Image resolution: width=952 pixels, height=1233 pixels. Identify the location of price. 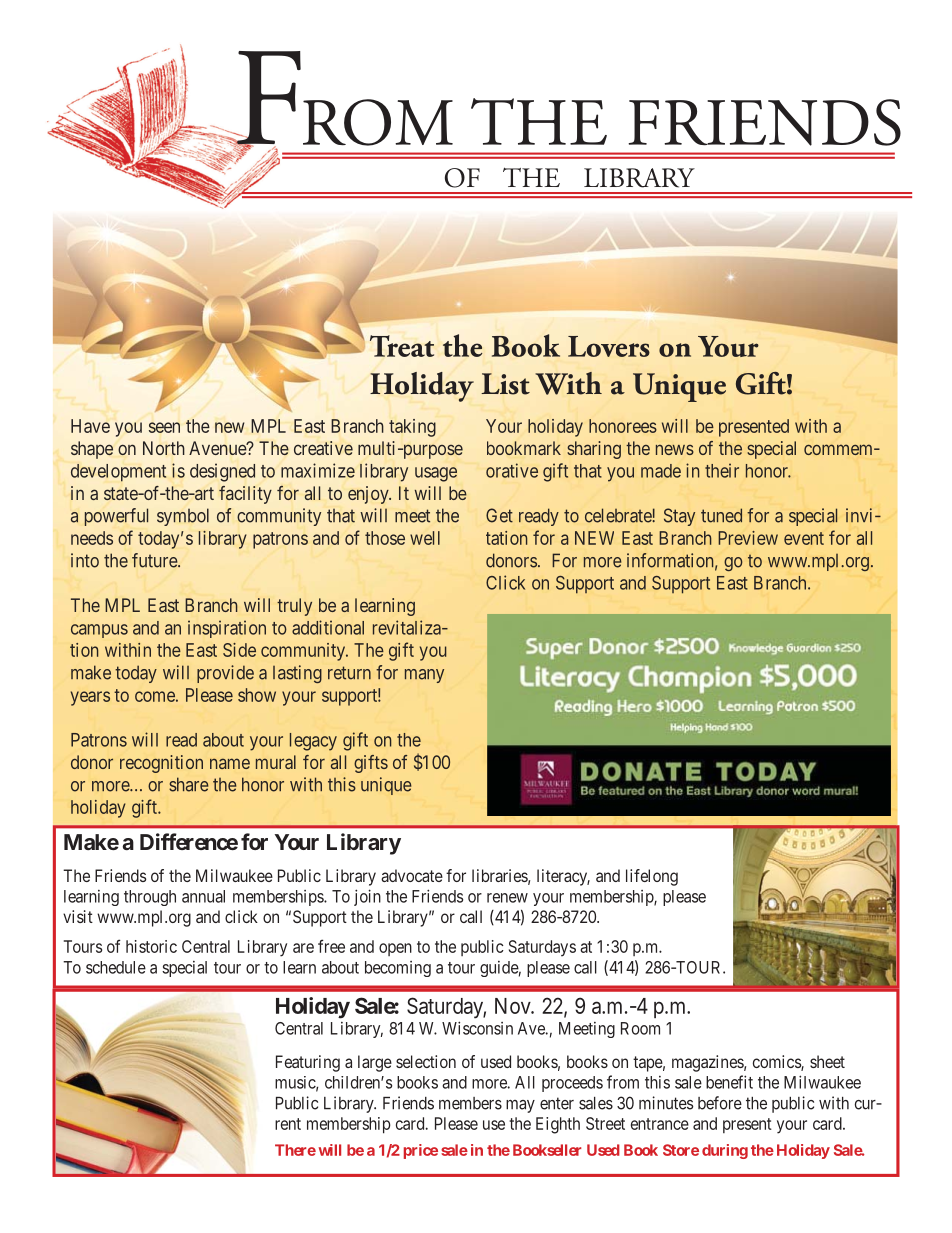
(421, 1151).
